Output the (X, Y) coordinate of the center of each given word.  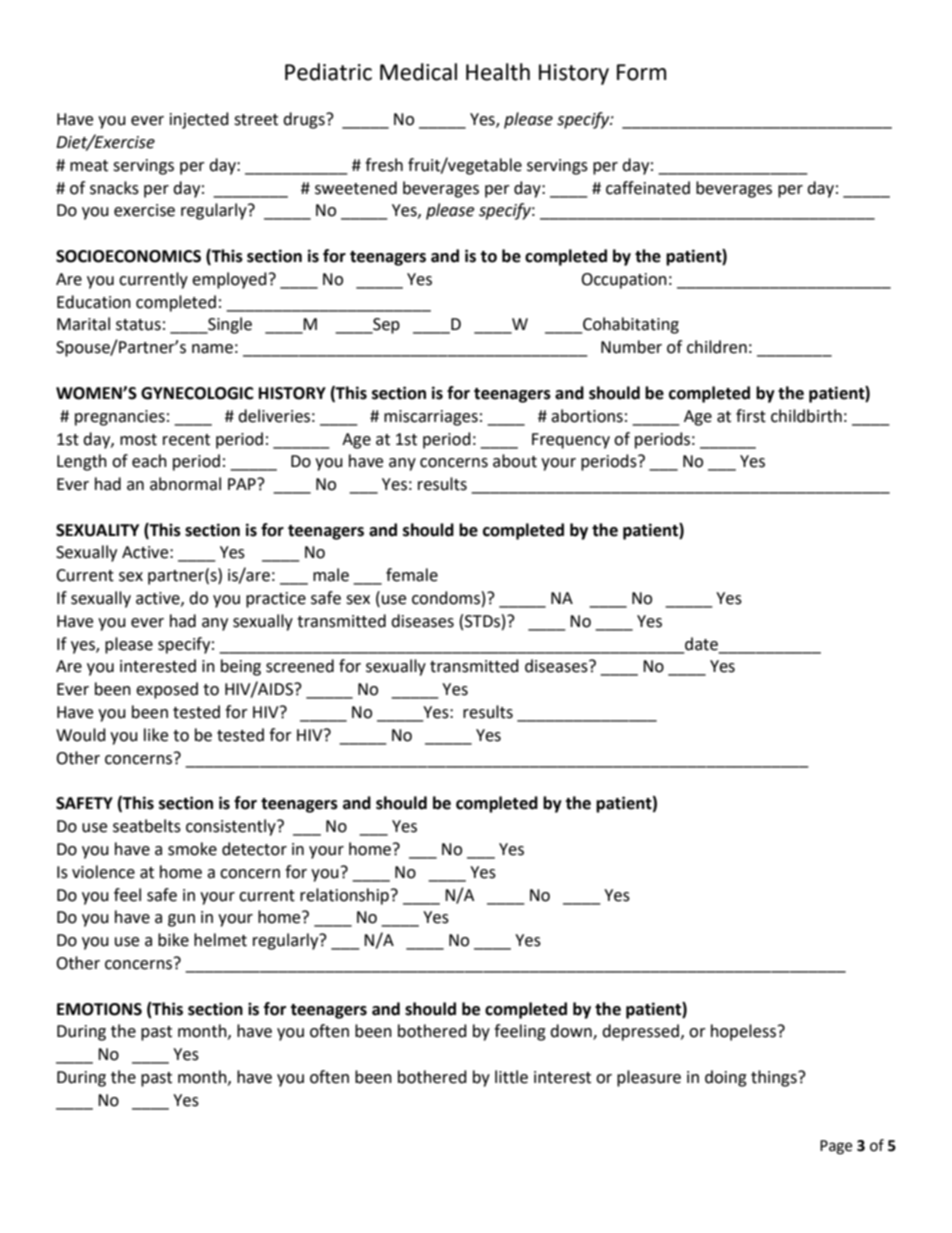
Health (498, 72)
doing (726, 1078)
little (511, 1077)
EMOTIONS (99, 1009)
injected (199, 120)
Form (641, 72)
